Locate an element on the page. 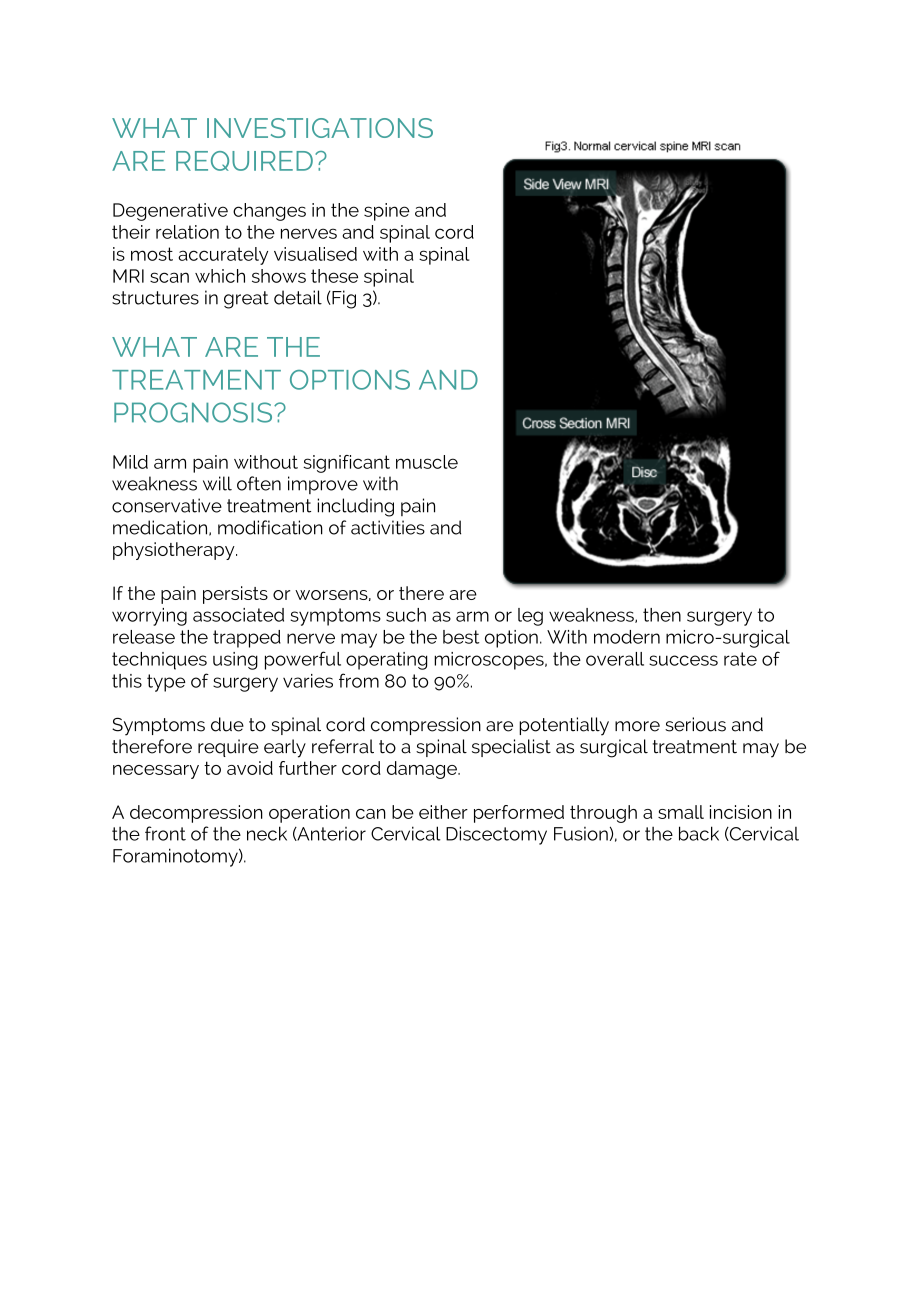  great is located at coordinates (246, 300).
